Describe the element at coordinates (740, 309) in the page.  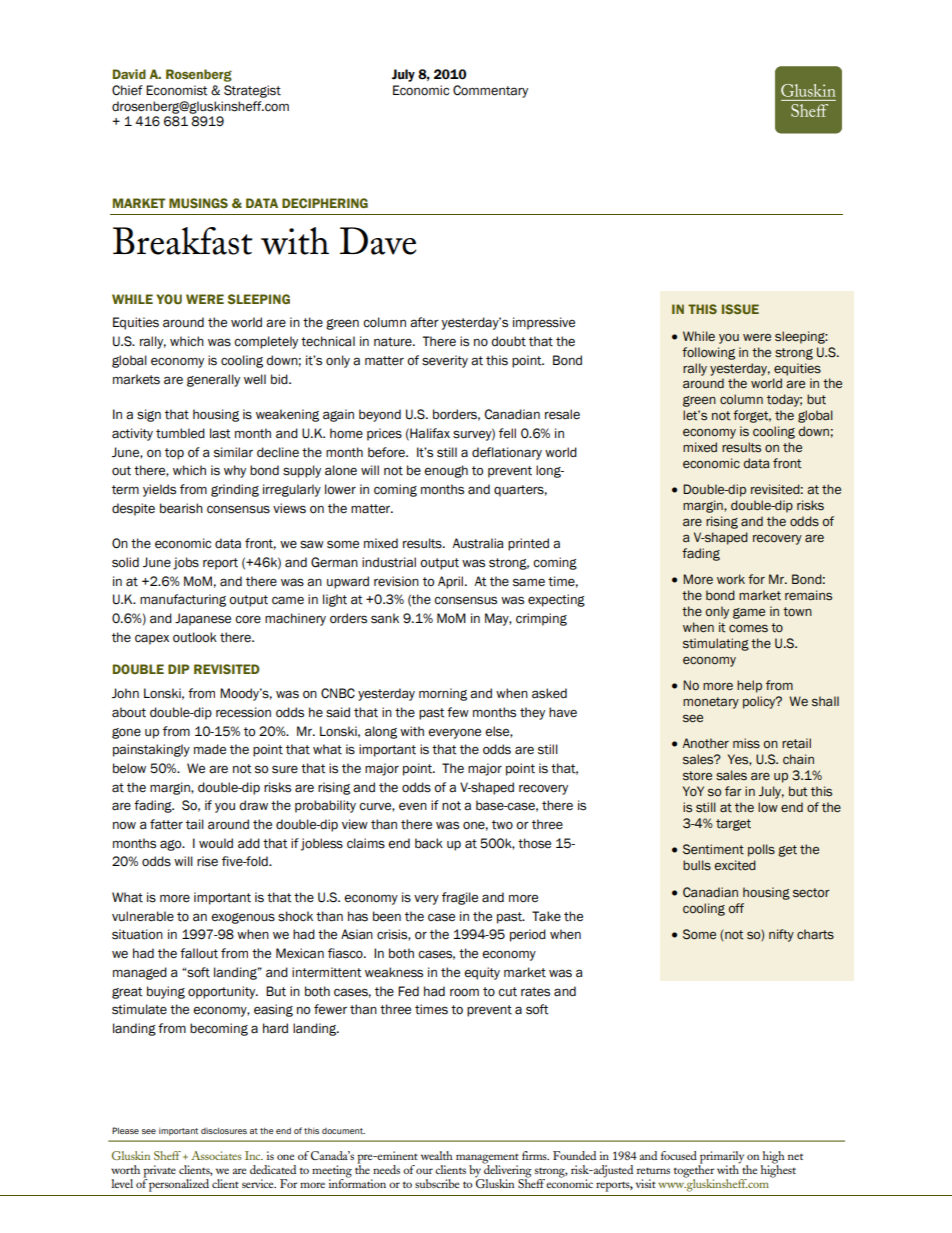
I see `ISSUE` at that location.
